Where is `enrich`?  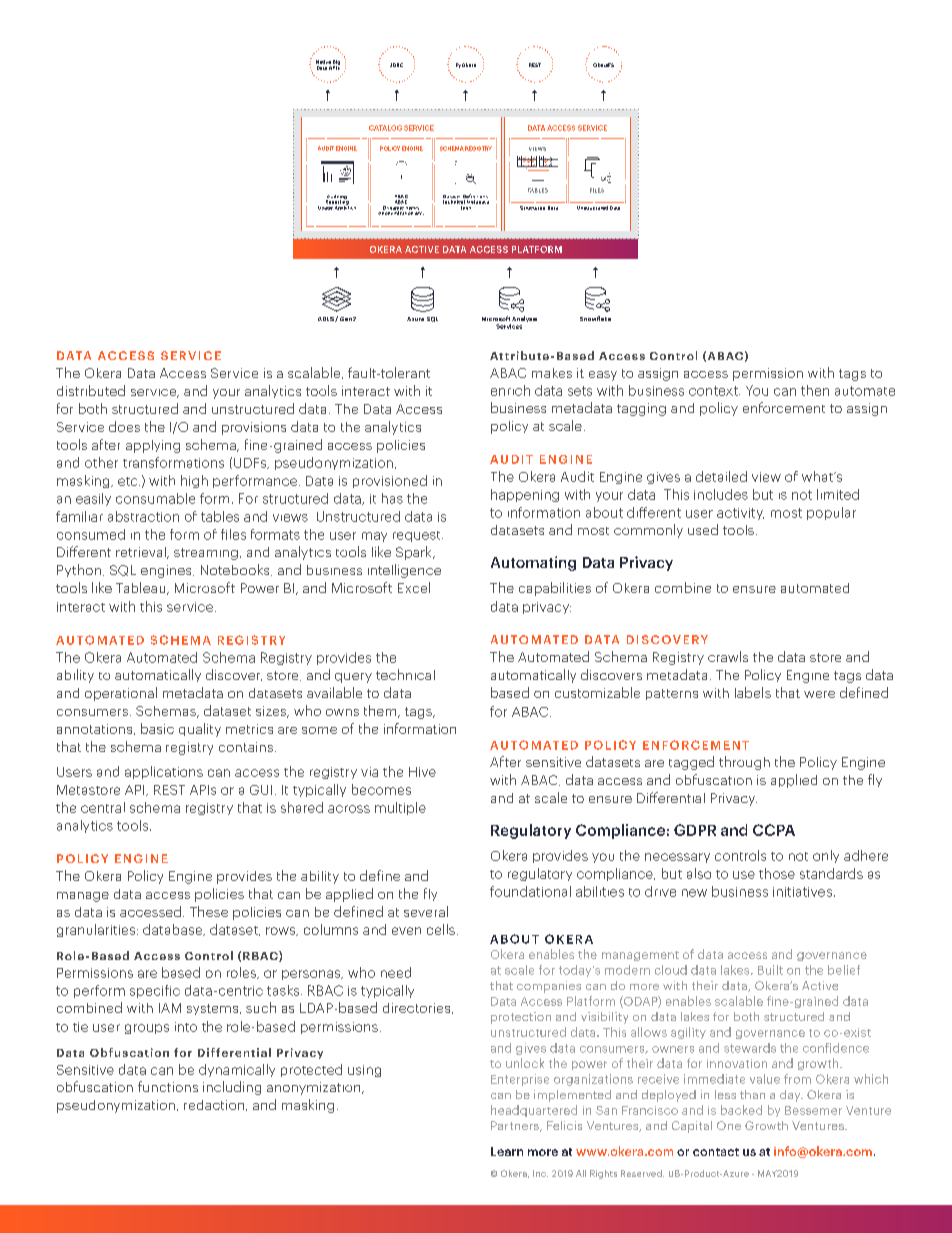 enrich is located at coordinates (510, 390).
